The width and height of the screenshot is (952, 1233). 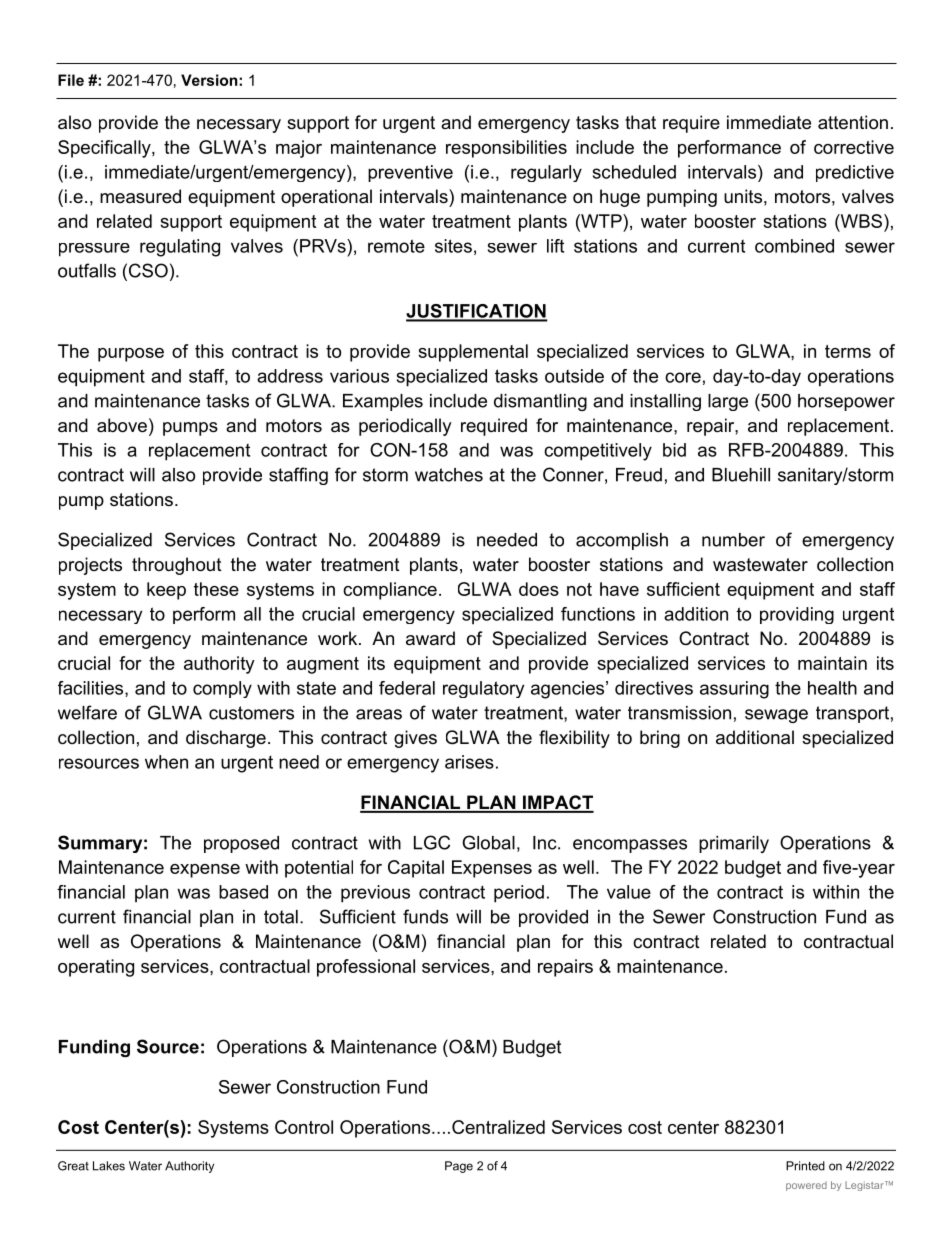 What do you see at coordinates (473, 353) in the screenshot?
I see `supplemental` at bounding box center [473, 353].
